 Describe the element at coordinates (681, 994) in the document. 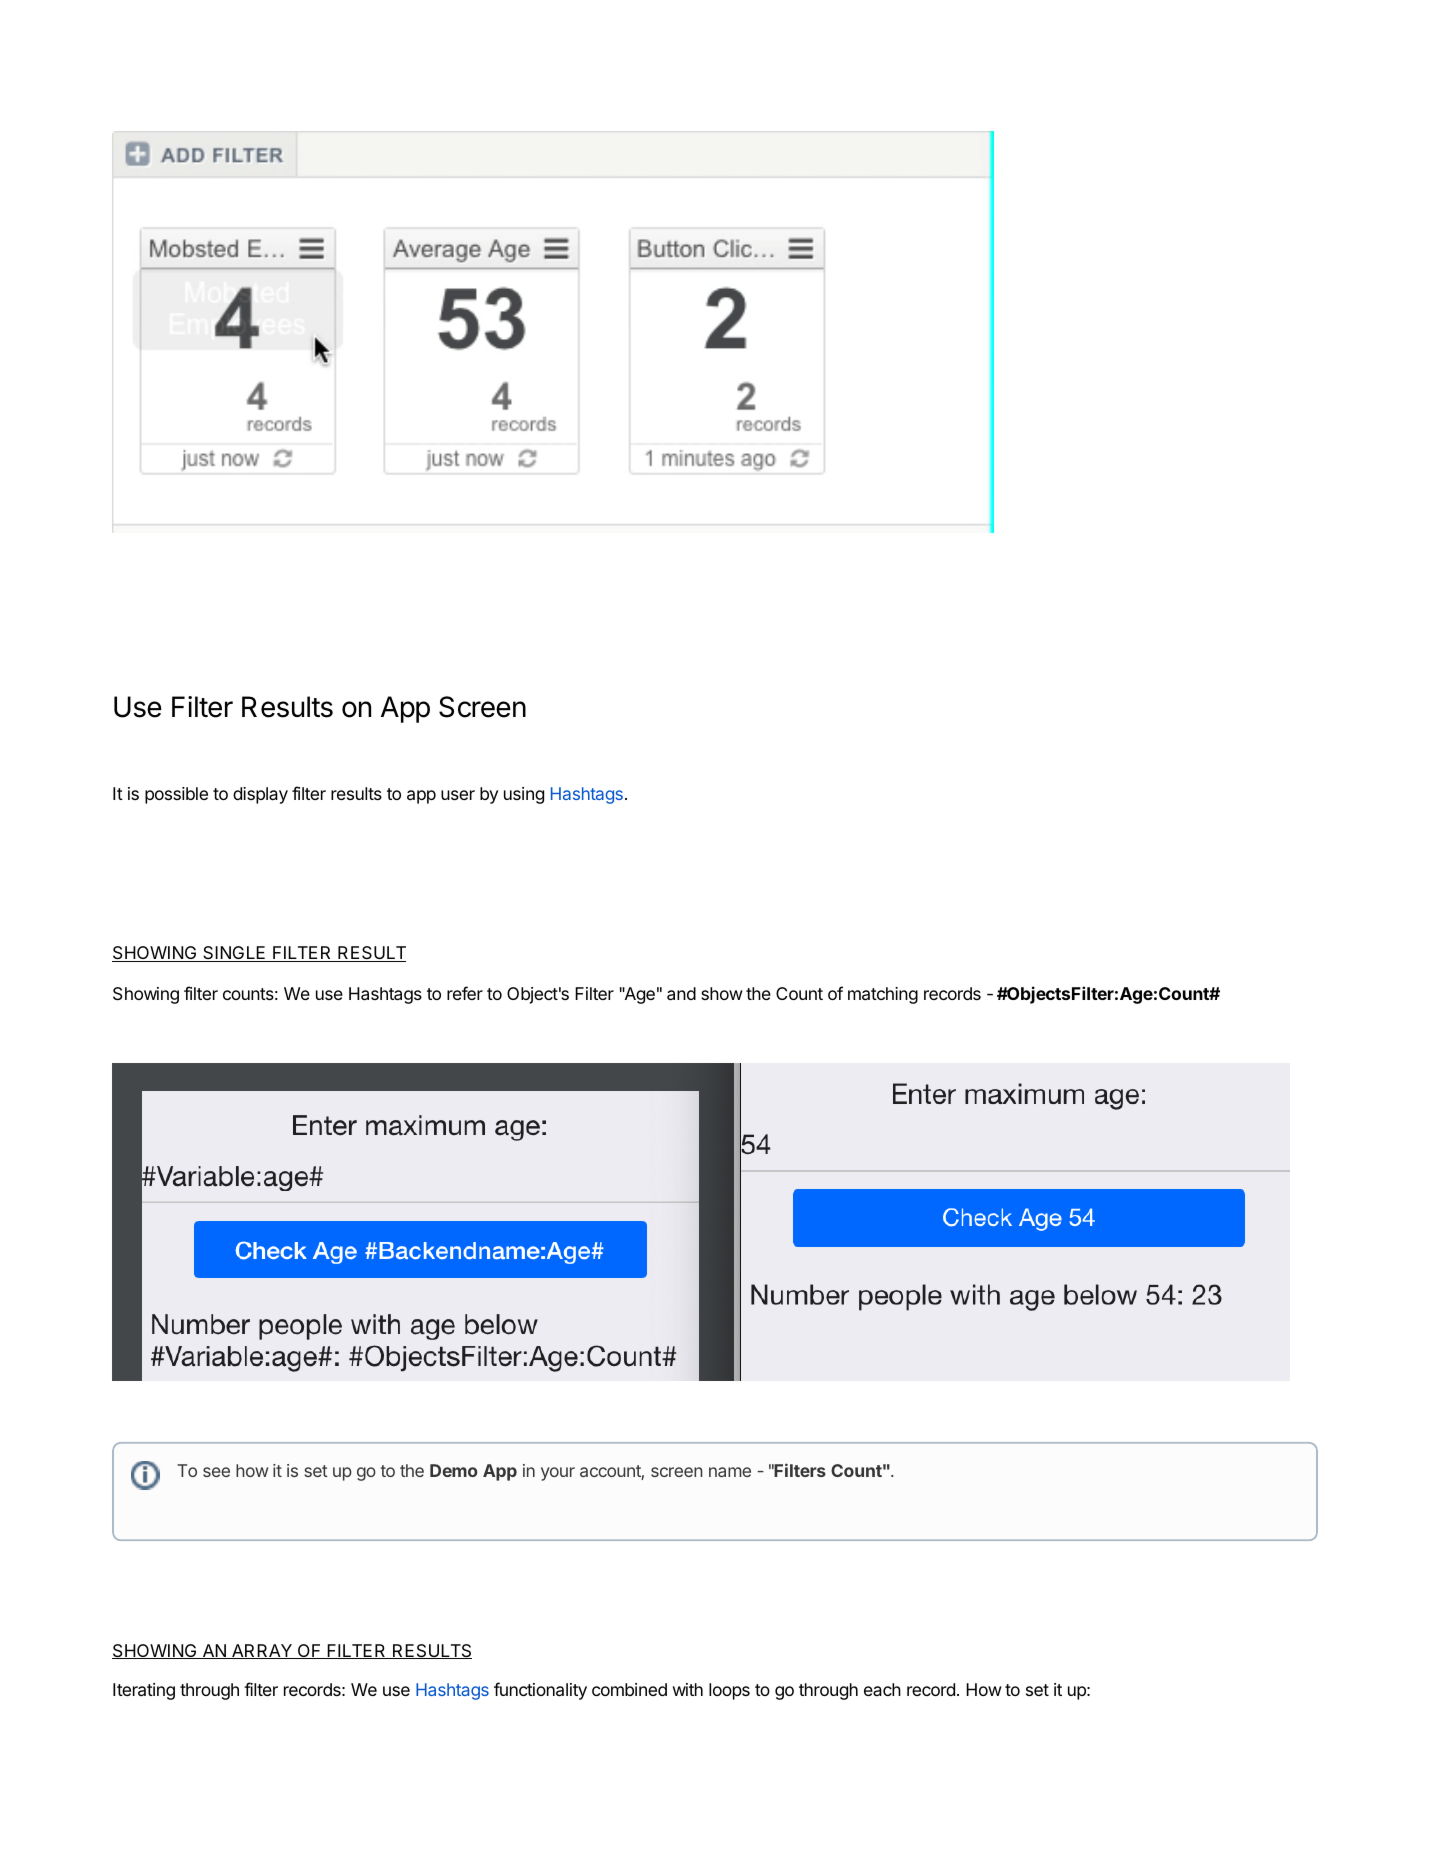

I see `and` at that location.
